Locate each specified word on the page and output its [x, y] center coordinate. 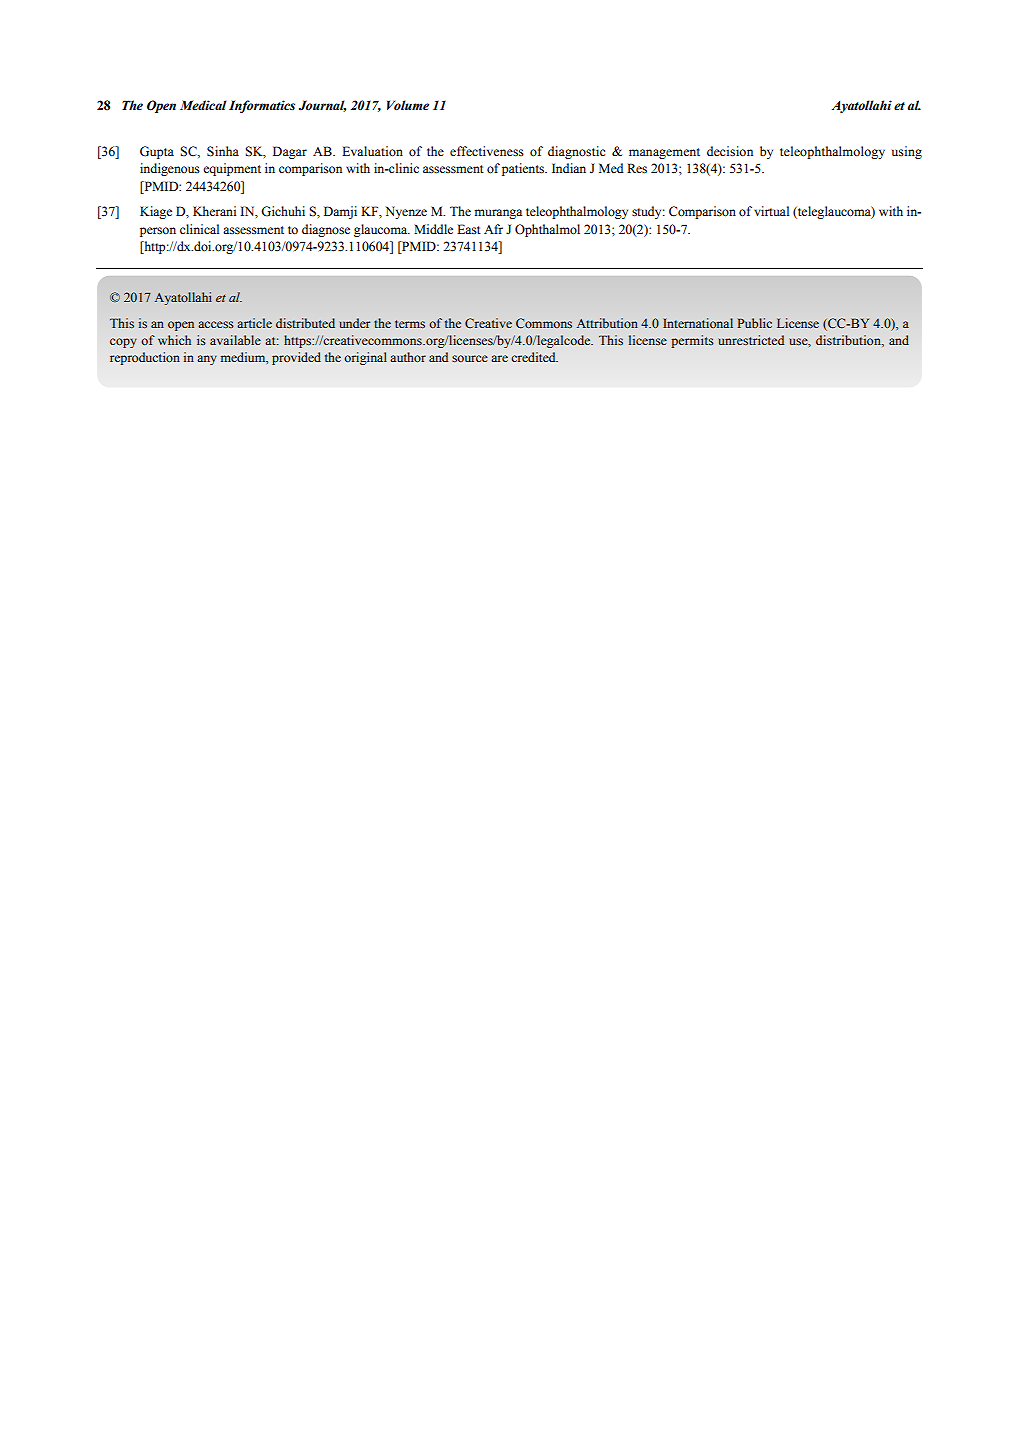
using [907, 152]
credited [534, 357]
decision [730, 151]
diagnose [326, 230]
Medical [203, 105]
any [207, 360]
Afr [493, 229]
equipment [232, 169]
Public [755, 323]
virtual [771, 211]
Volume [408, 105]
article [254, 323]
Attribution [607, 323]
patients [524, 169]
